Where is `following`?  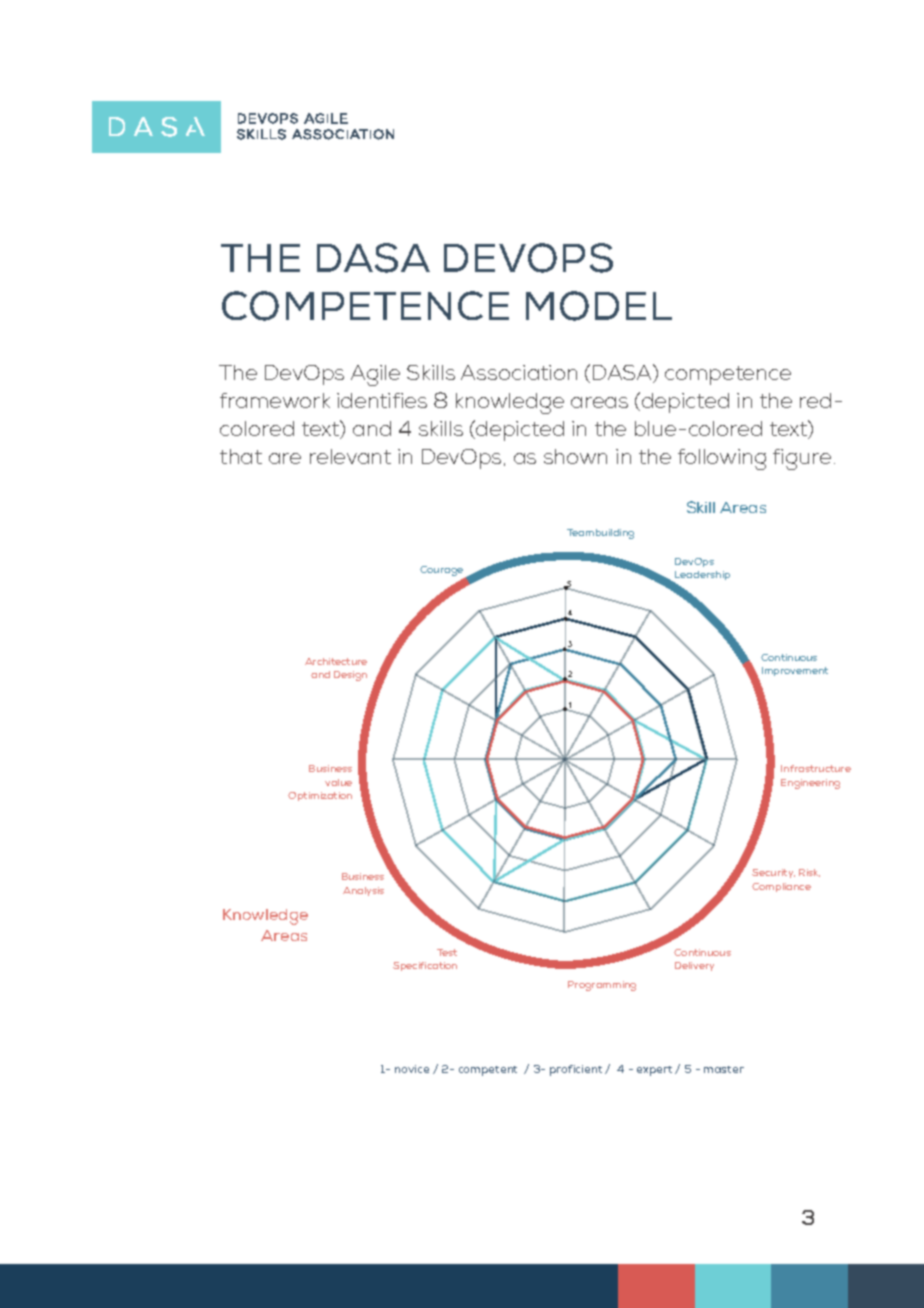 following is located at coordinates (722, 459).
